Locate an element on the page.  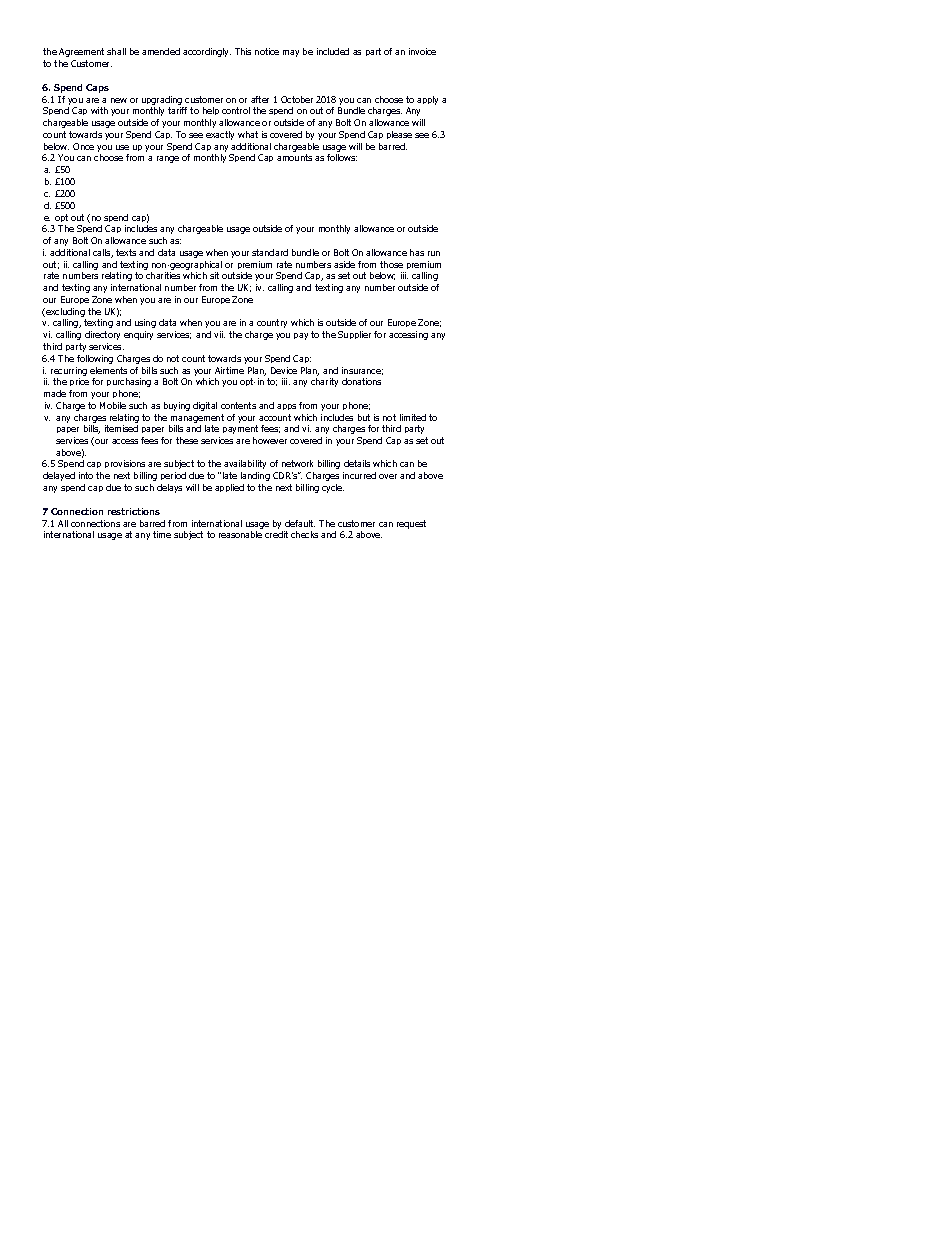
limited is located at coordinates (413, 417).
